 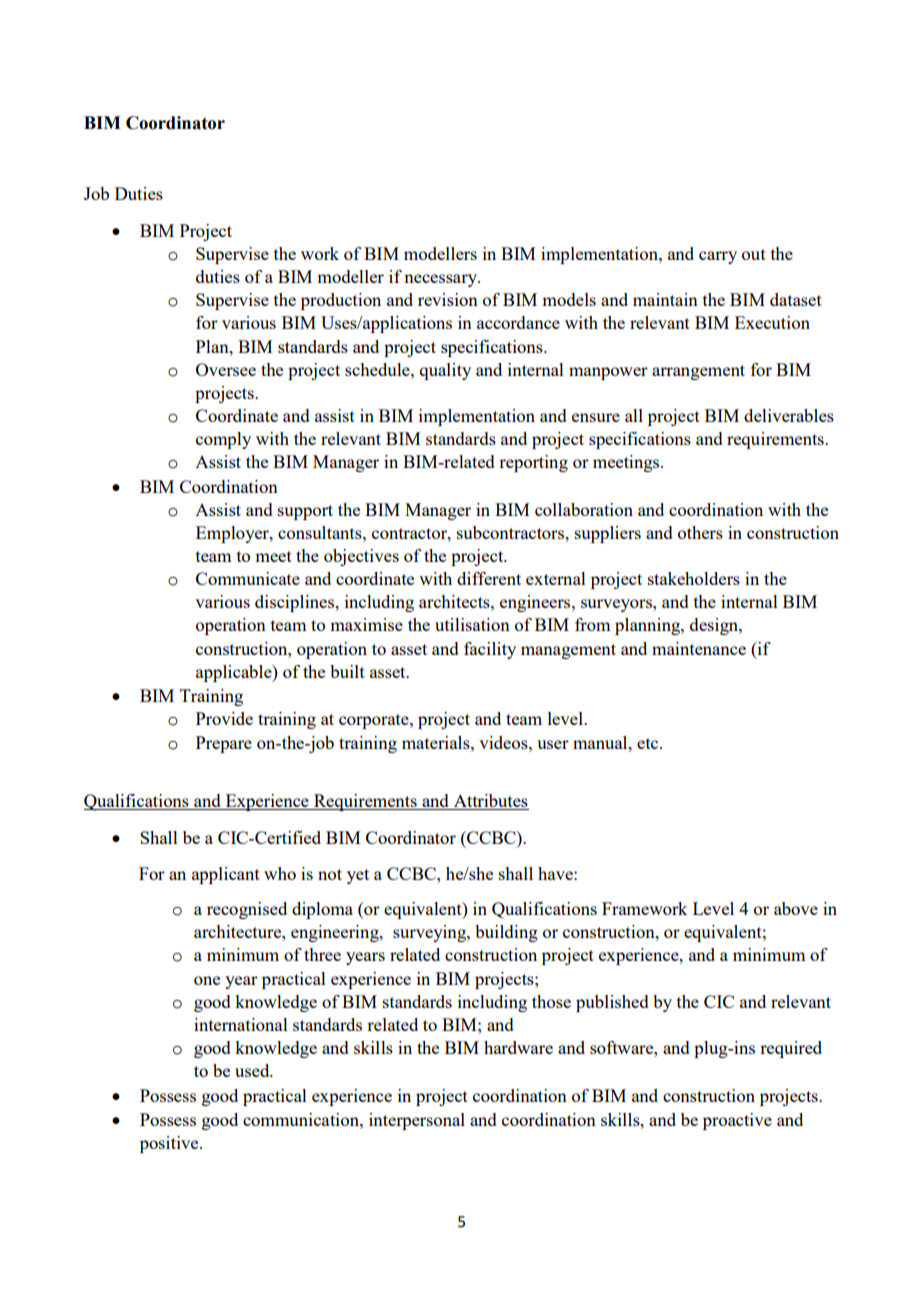 I want to click on Attributes, so click(x=490, y=802).
